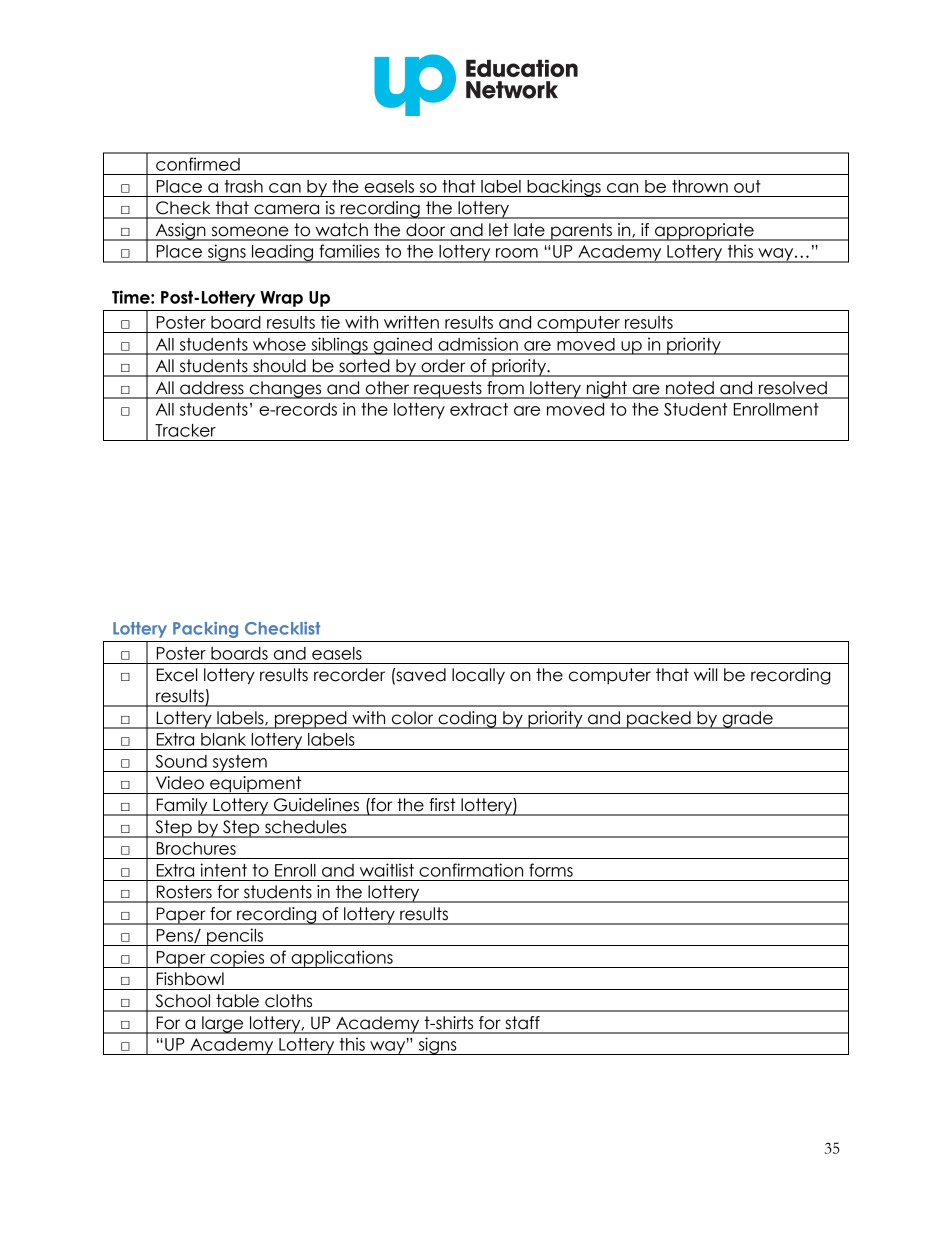 The height and width of the screenshot is (1233, 952). Describe the element at coordinates (478, 676) in the screenshot. I see `locally` at that location.
